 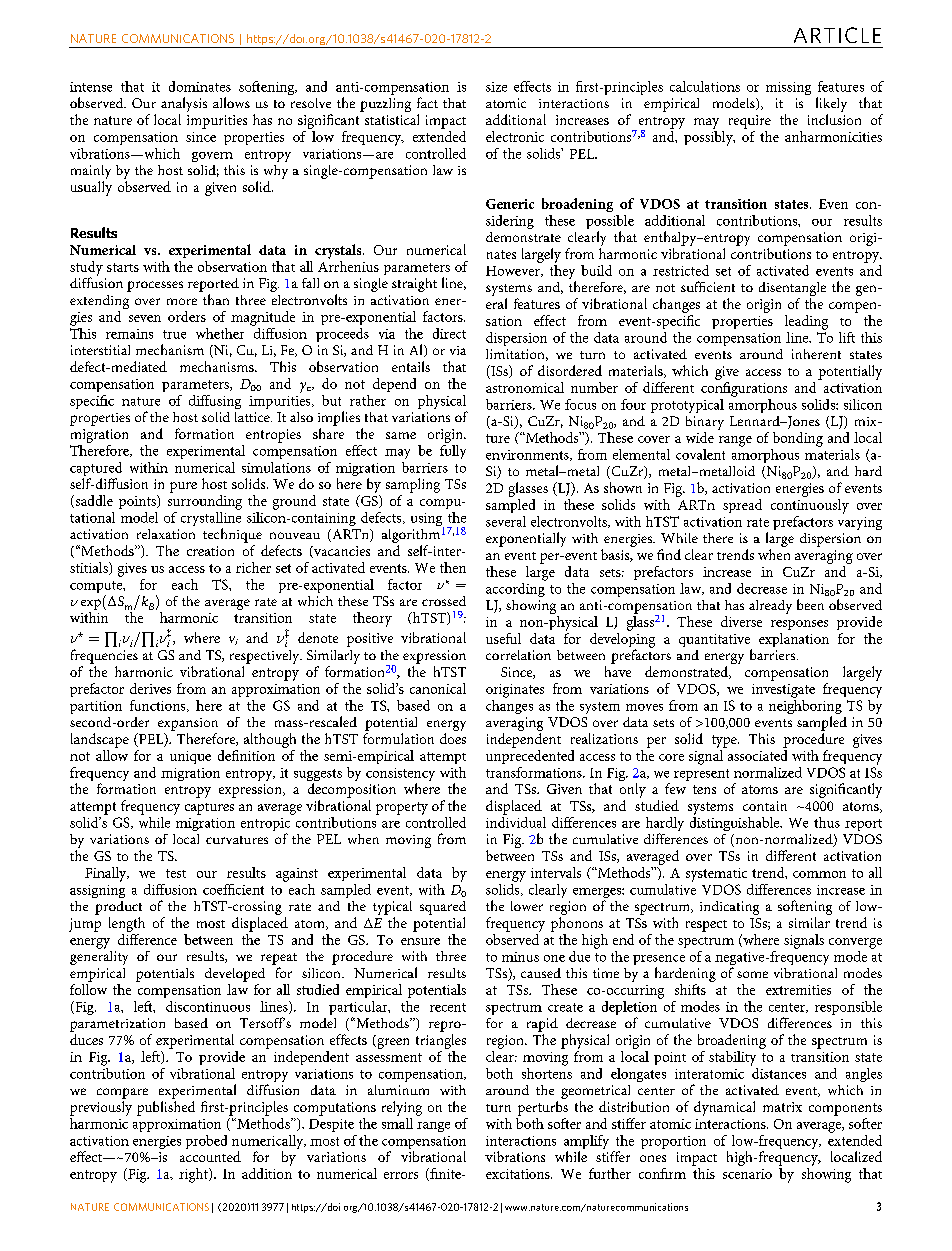 What do you see at coordinates (449, 333) in the screenshot?
I see `direct` at bounding box center [449, 333].
